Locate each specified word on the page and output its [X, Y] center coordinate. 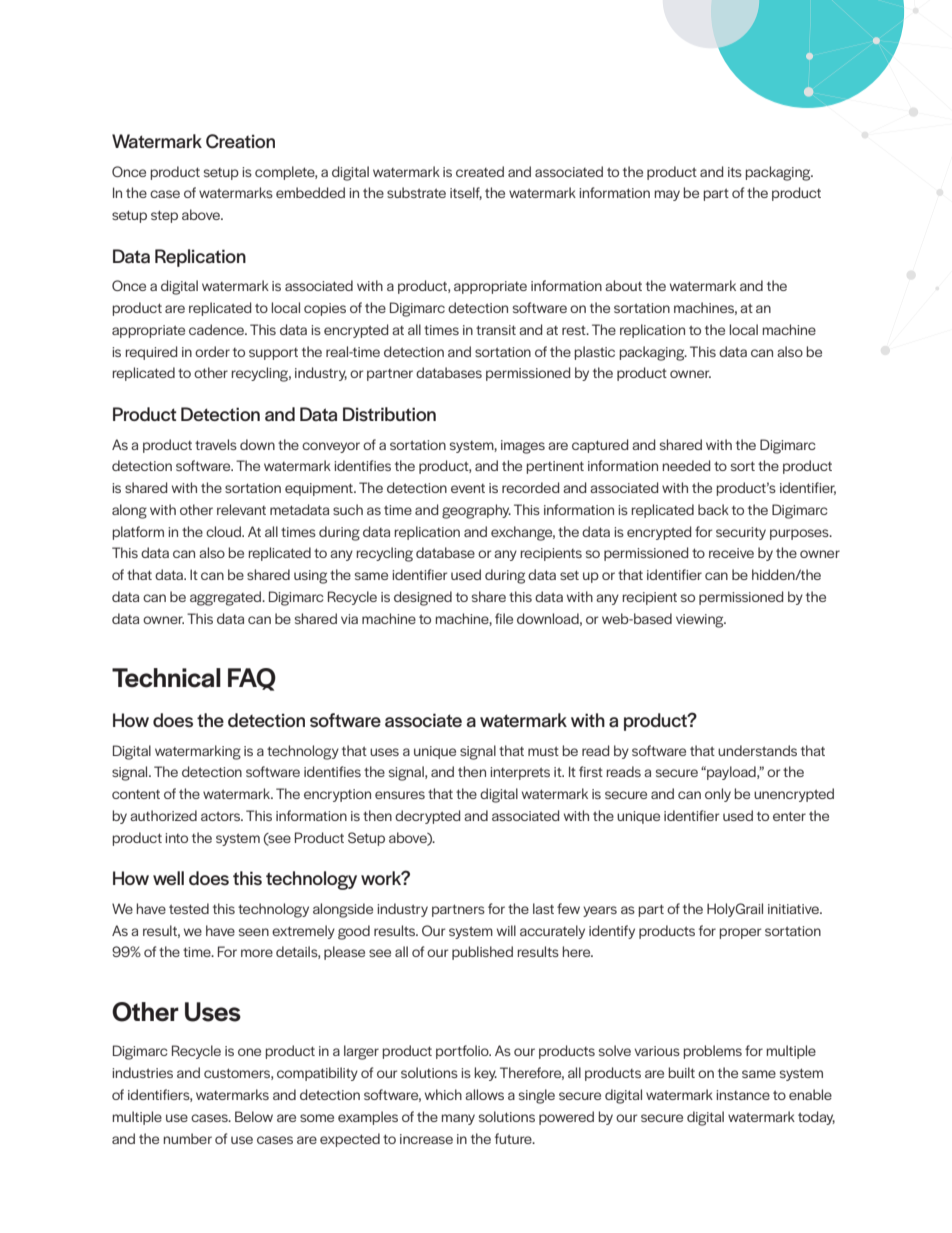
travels [216, 444]
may [667, 195]
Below [254, 1116]
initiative [794, 909]
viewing [701, 621]
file [504, 618]
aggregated [226, 598]
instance [743, 1095]
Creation [240, 141]
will [506, 930]
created [480, 171]
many [458, 1119]
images [523, 447]
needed [686, 465]
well [168, 878]
